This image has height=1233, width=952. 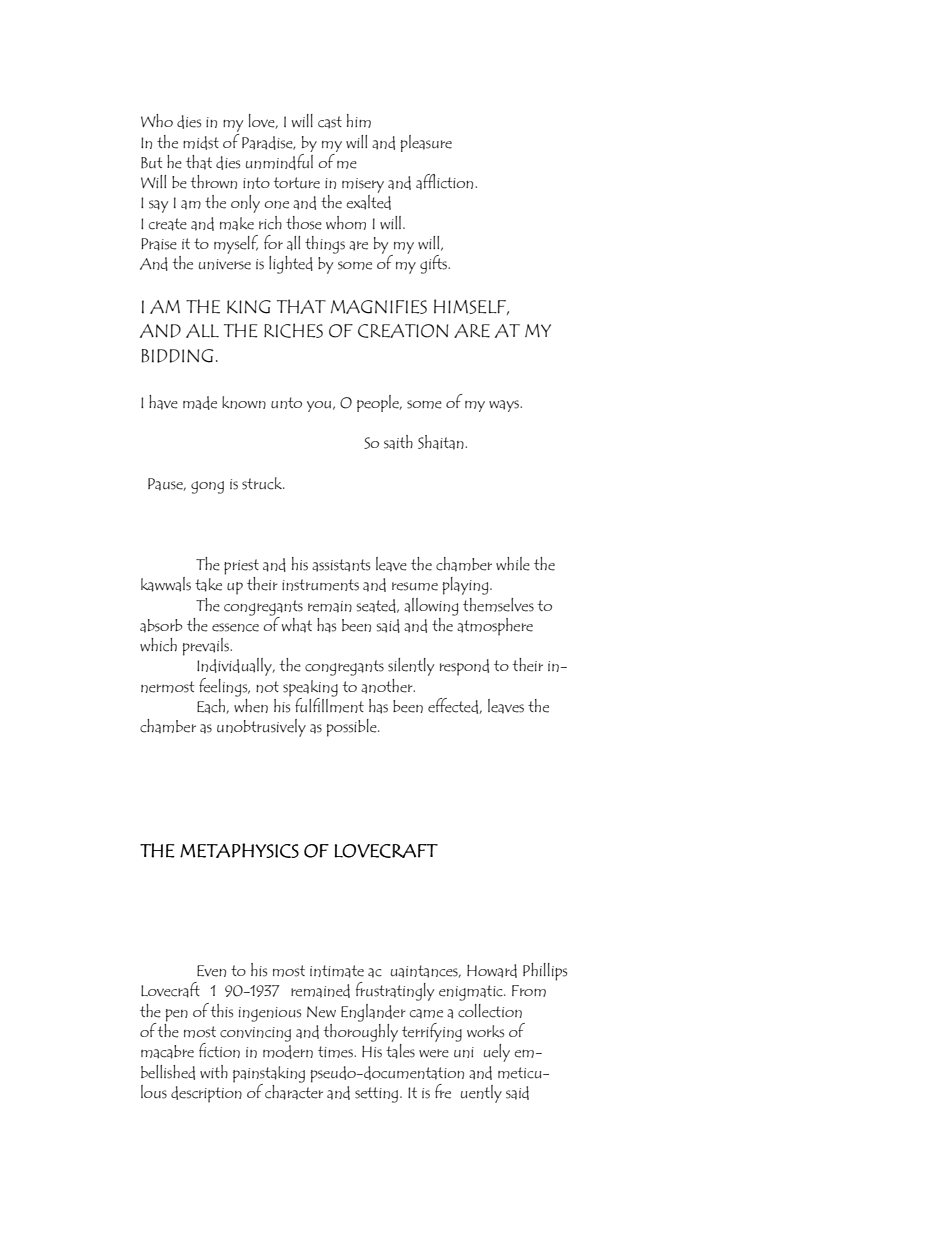 I want to click on METAPHYSICS, so click(x=239, y=850).
